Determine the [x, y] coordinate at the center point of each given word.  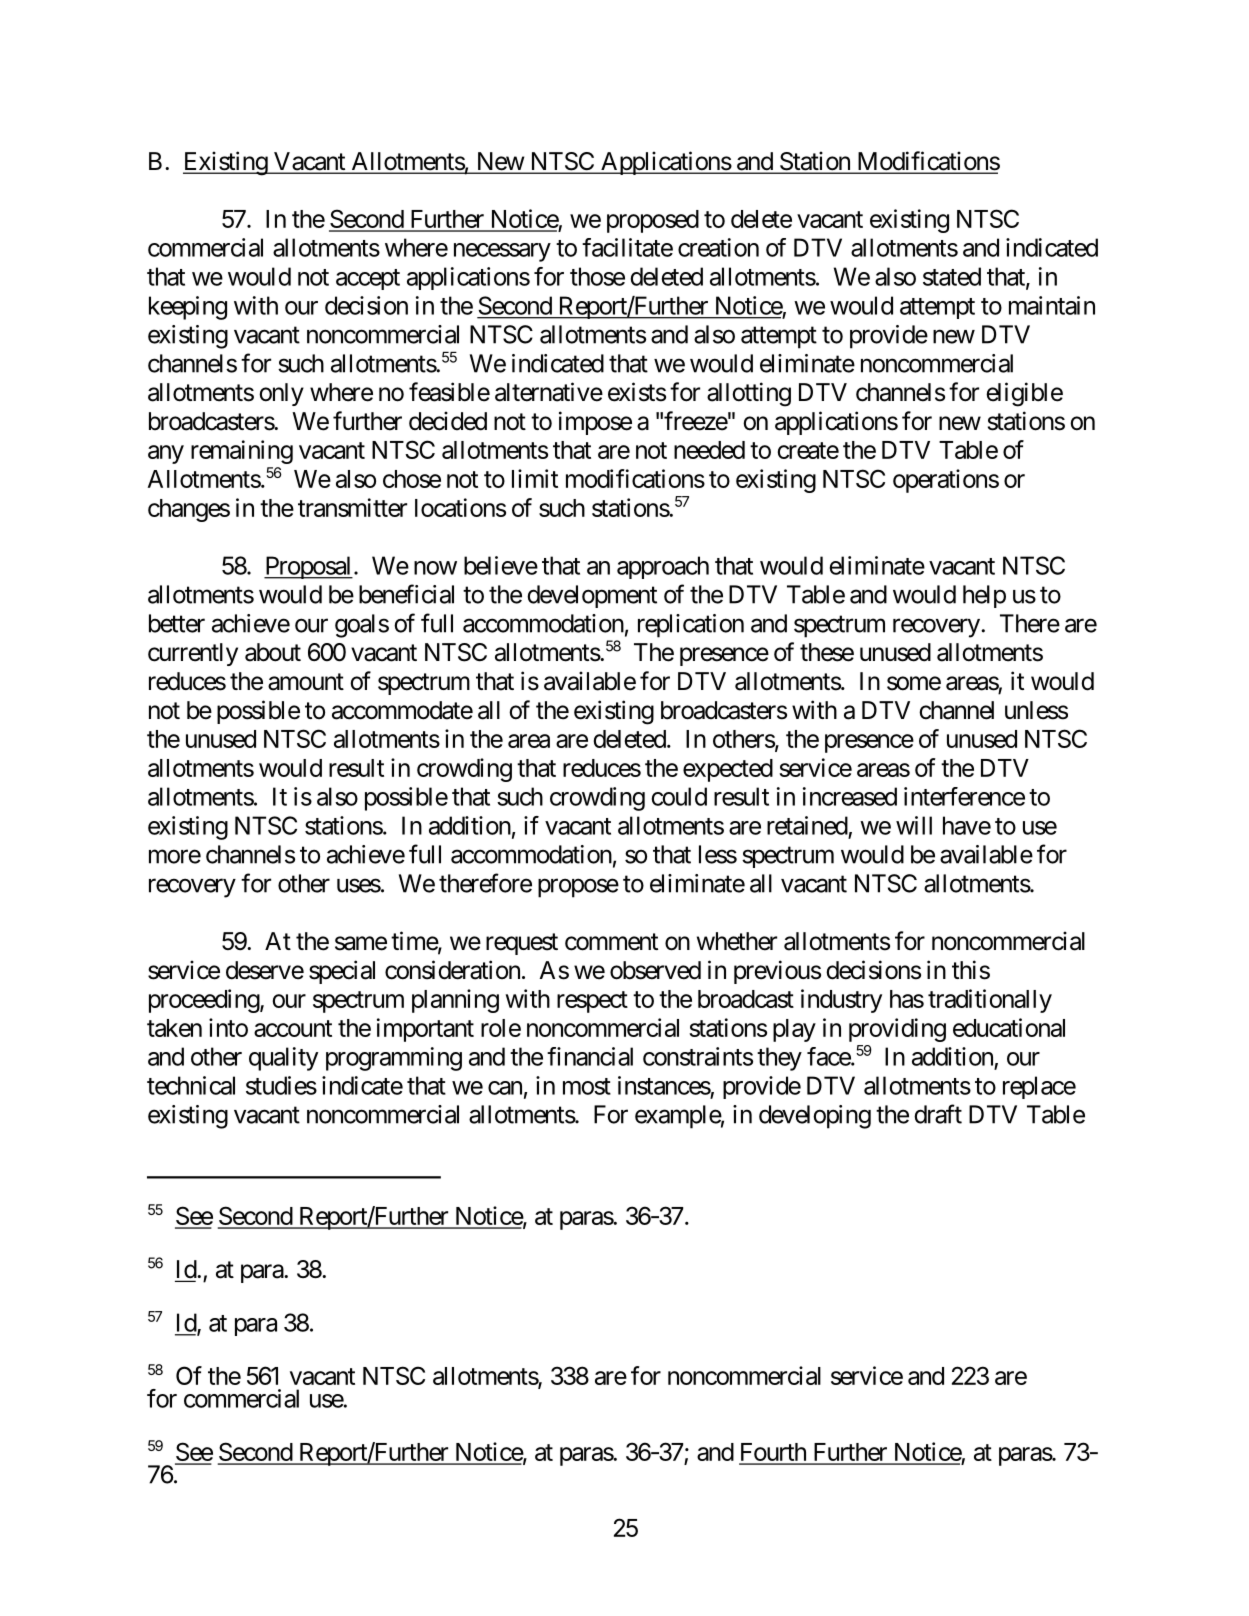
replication [691, 626]
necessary [502, 252]
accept [368, 279]
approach [663, 567]
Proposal [308, 567]
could [679, 796]
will [914, 825]
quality [283, 1059]
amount [306, 682]
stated [952, 276]
